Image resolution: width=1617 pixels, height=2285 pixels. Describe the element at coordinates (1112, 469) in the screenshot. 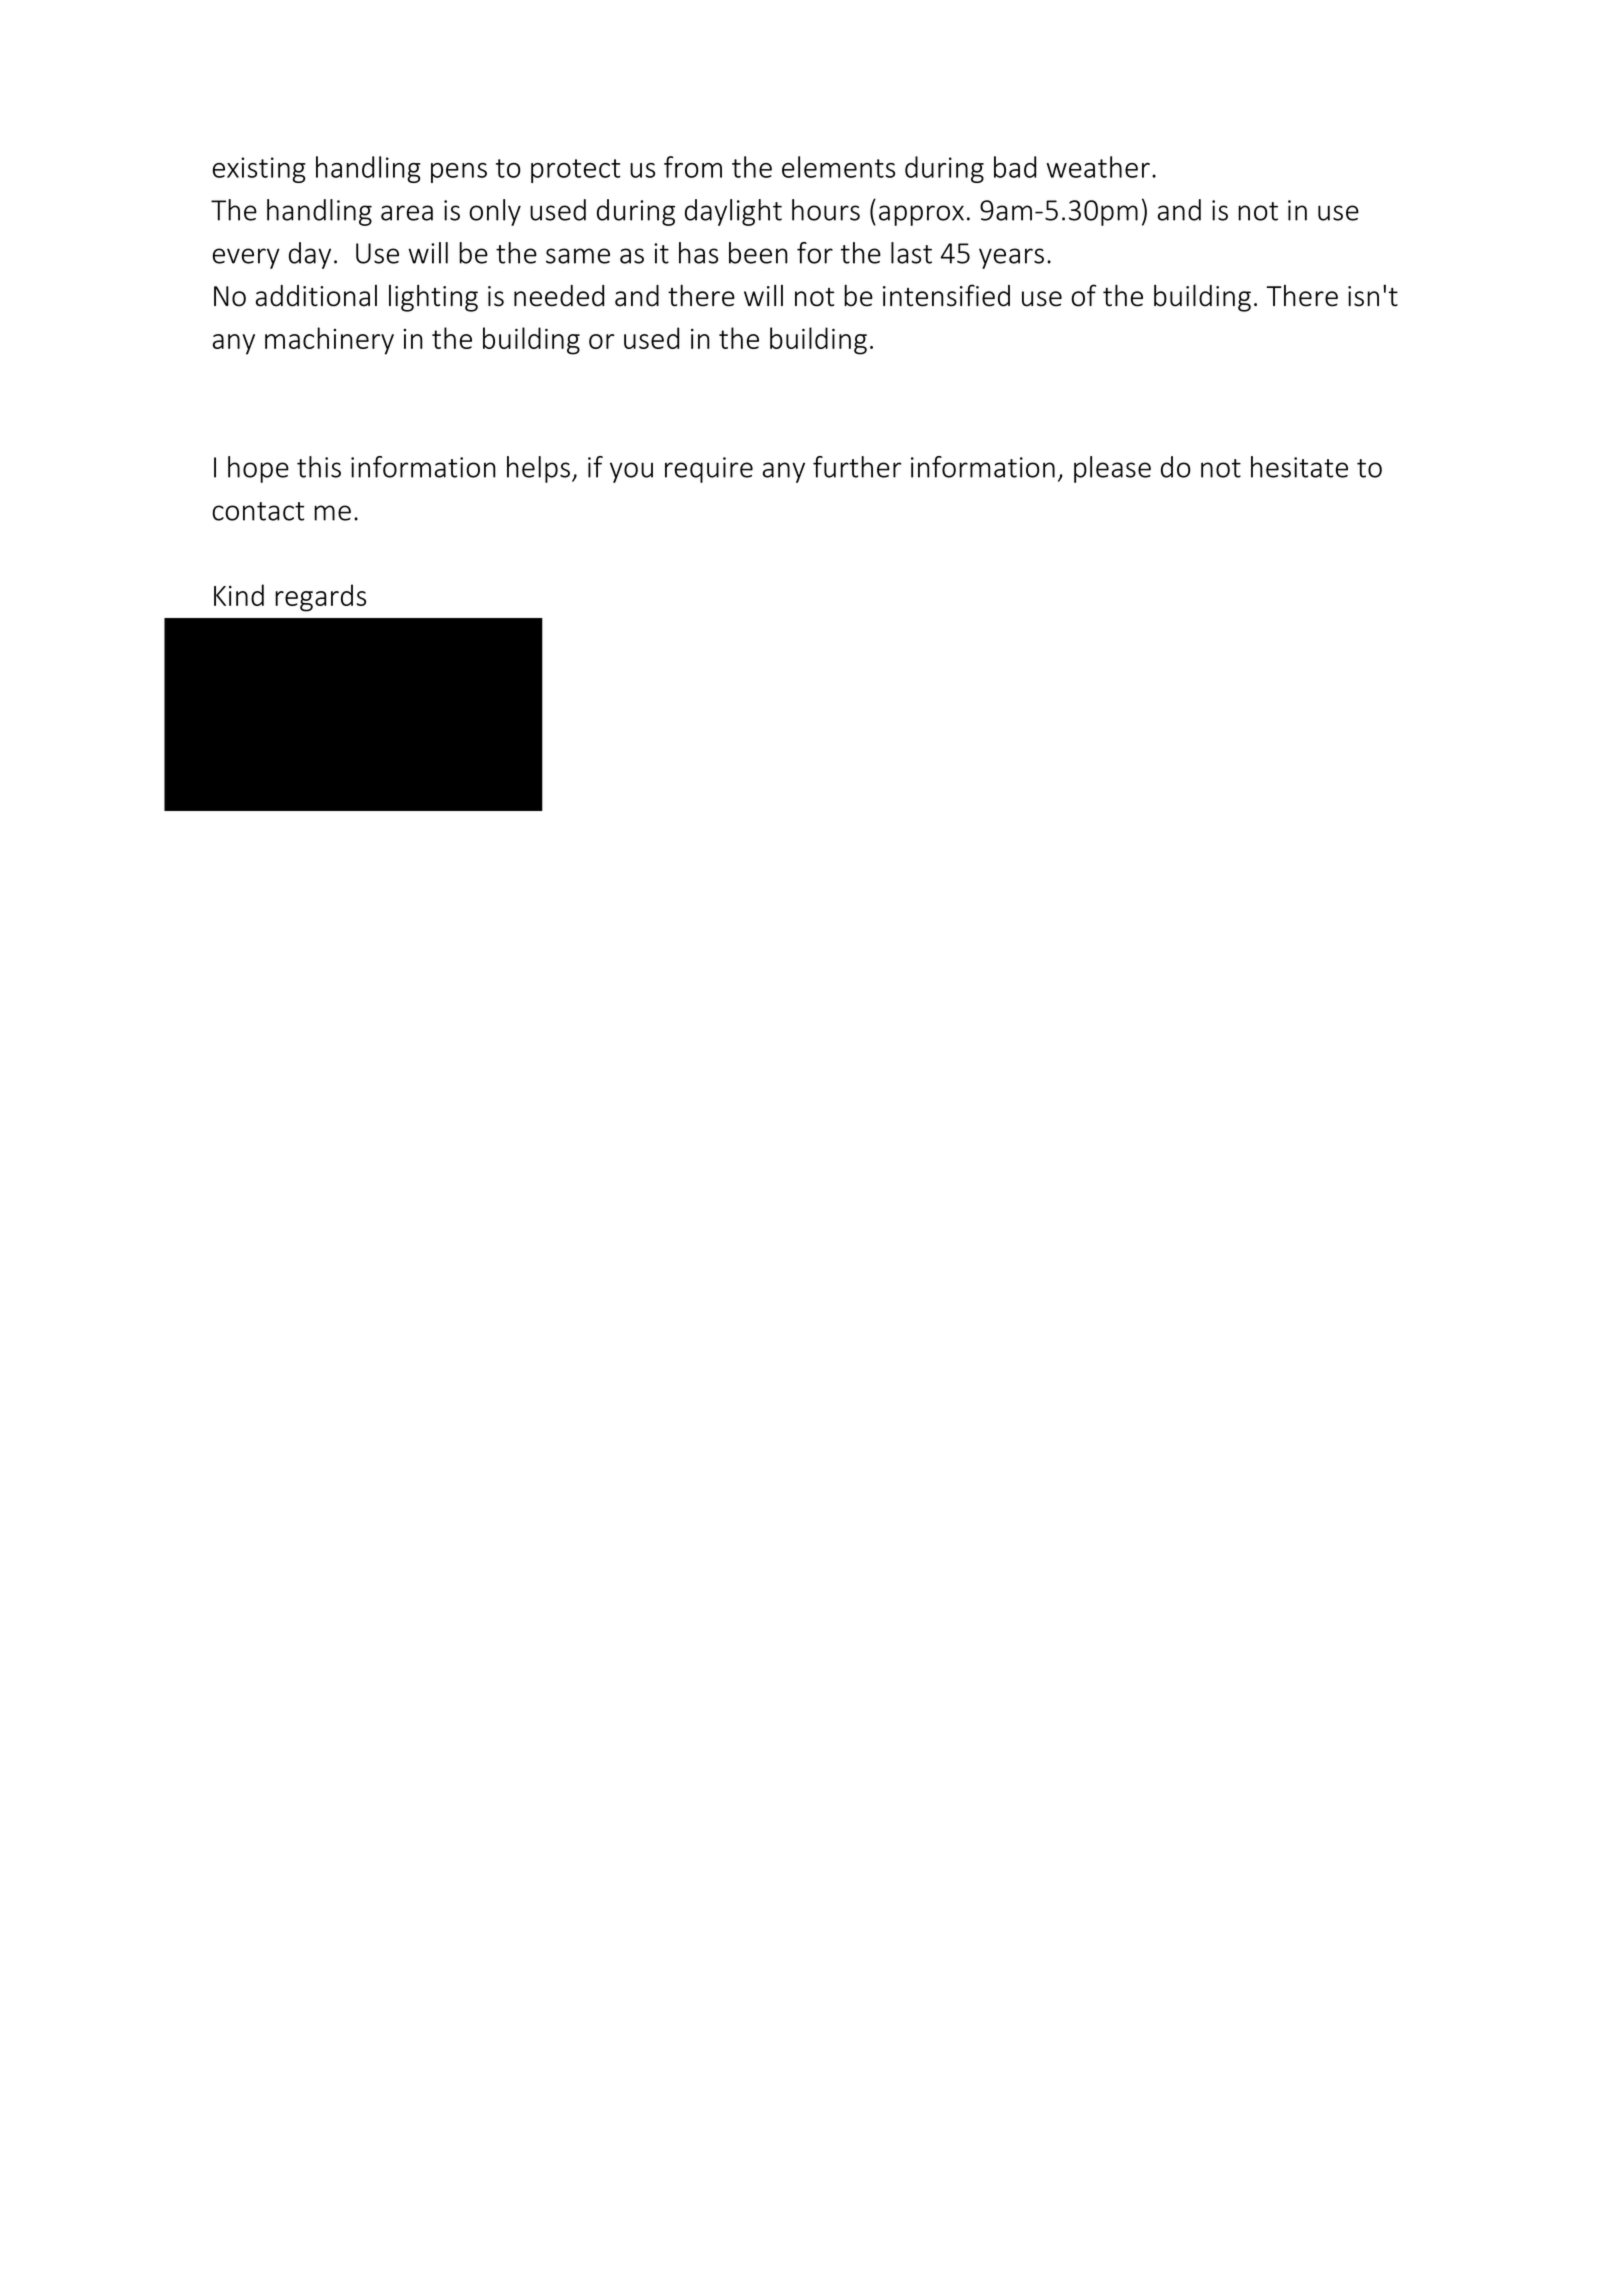

I see `please` at that location.
